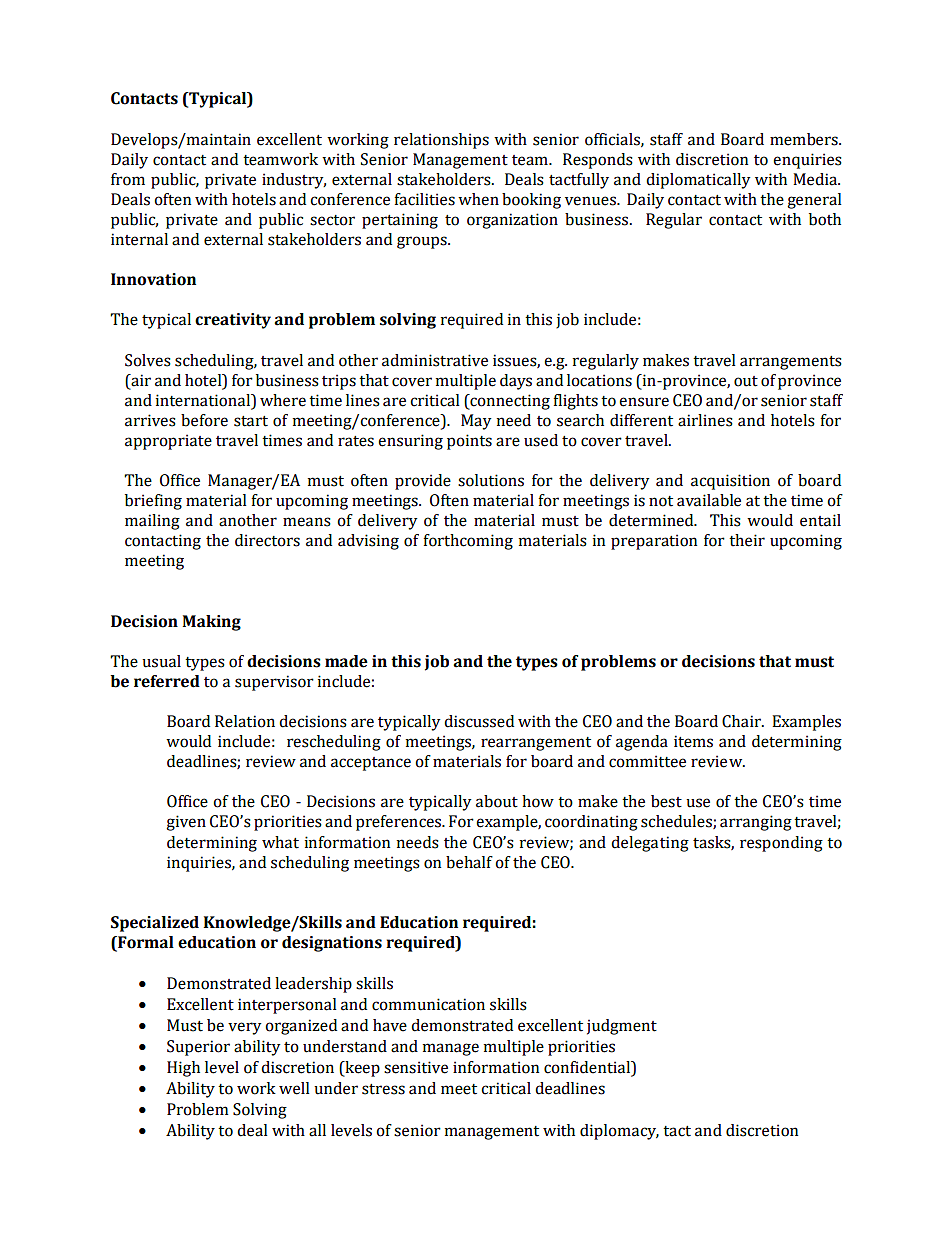  Describe the element at coordinates (186, 823) in the document. I see `given` at that location.
